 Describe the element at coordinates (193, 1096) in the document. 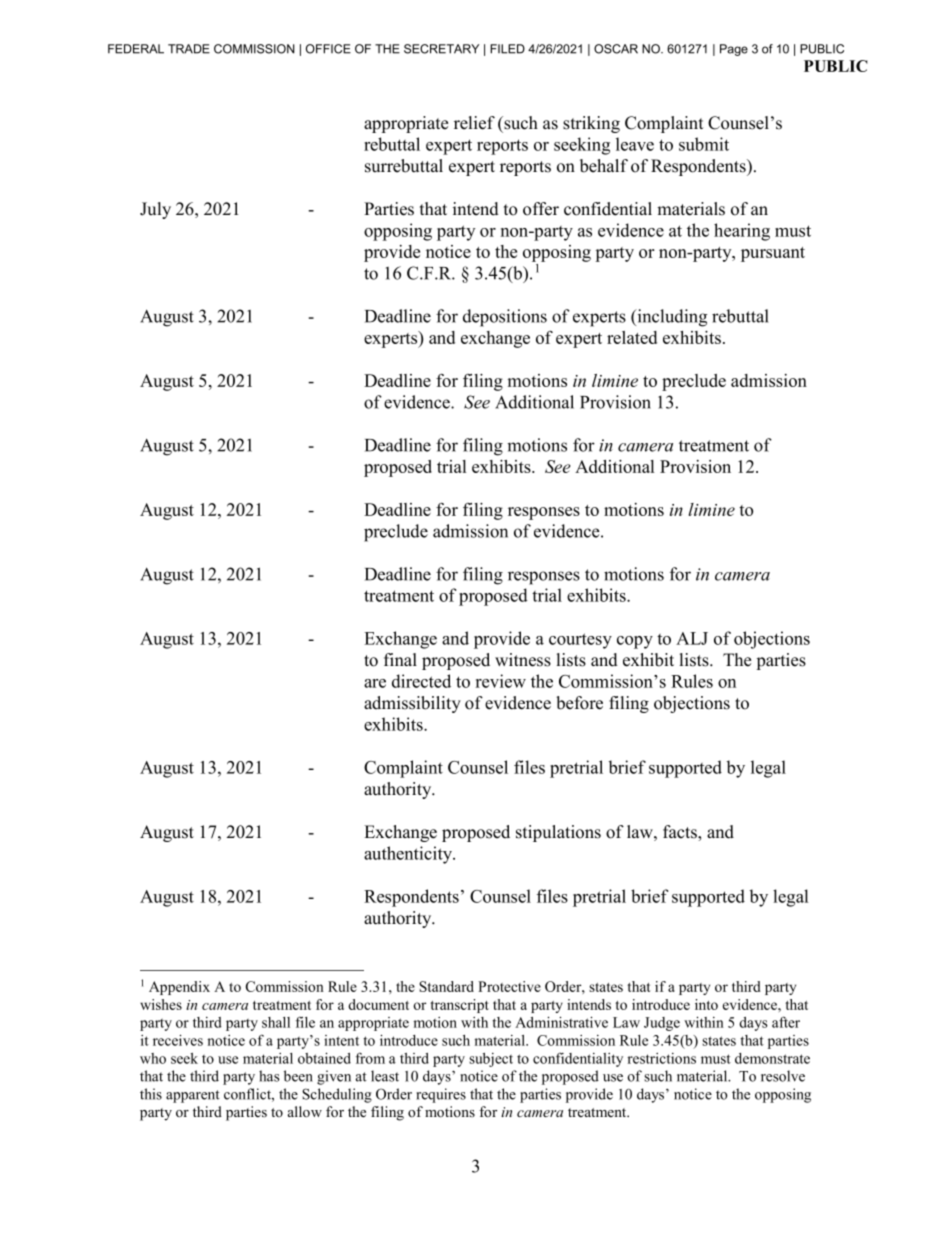

I see `apparent` at that location.
